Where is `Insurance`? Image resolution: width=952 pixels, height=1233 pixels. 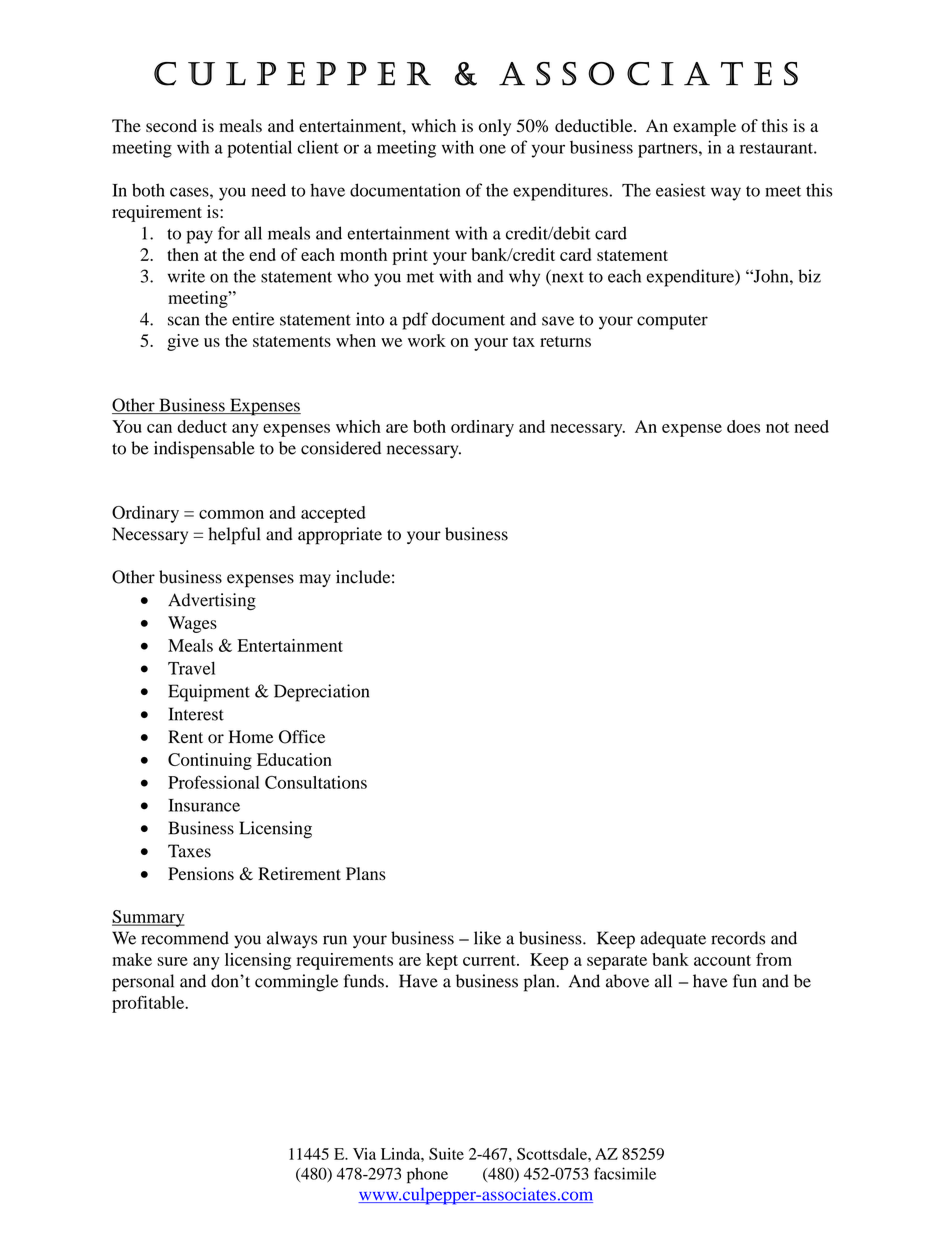 Insurance is located at coordinates (204, 805).
